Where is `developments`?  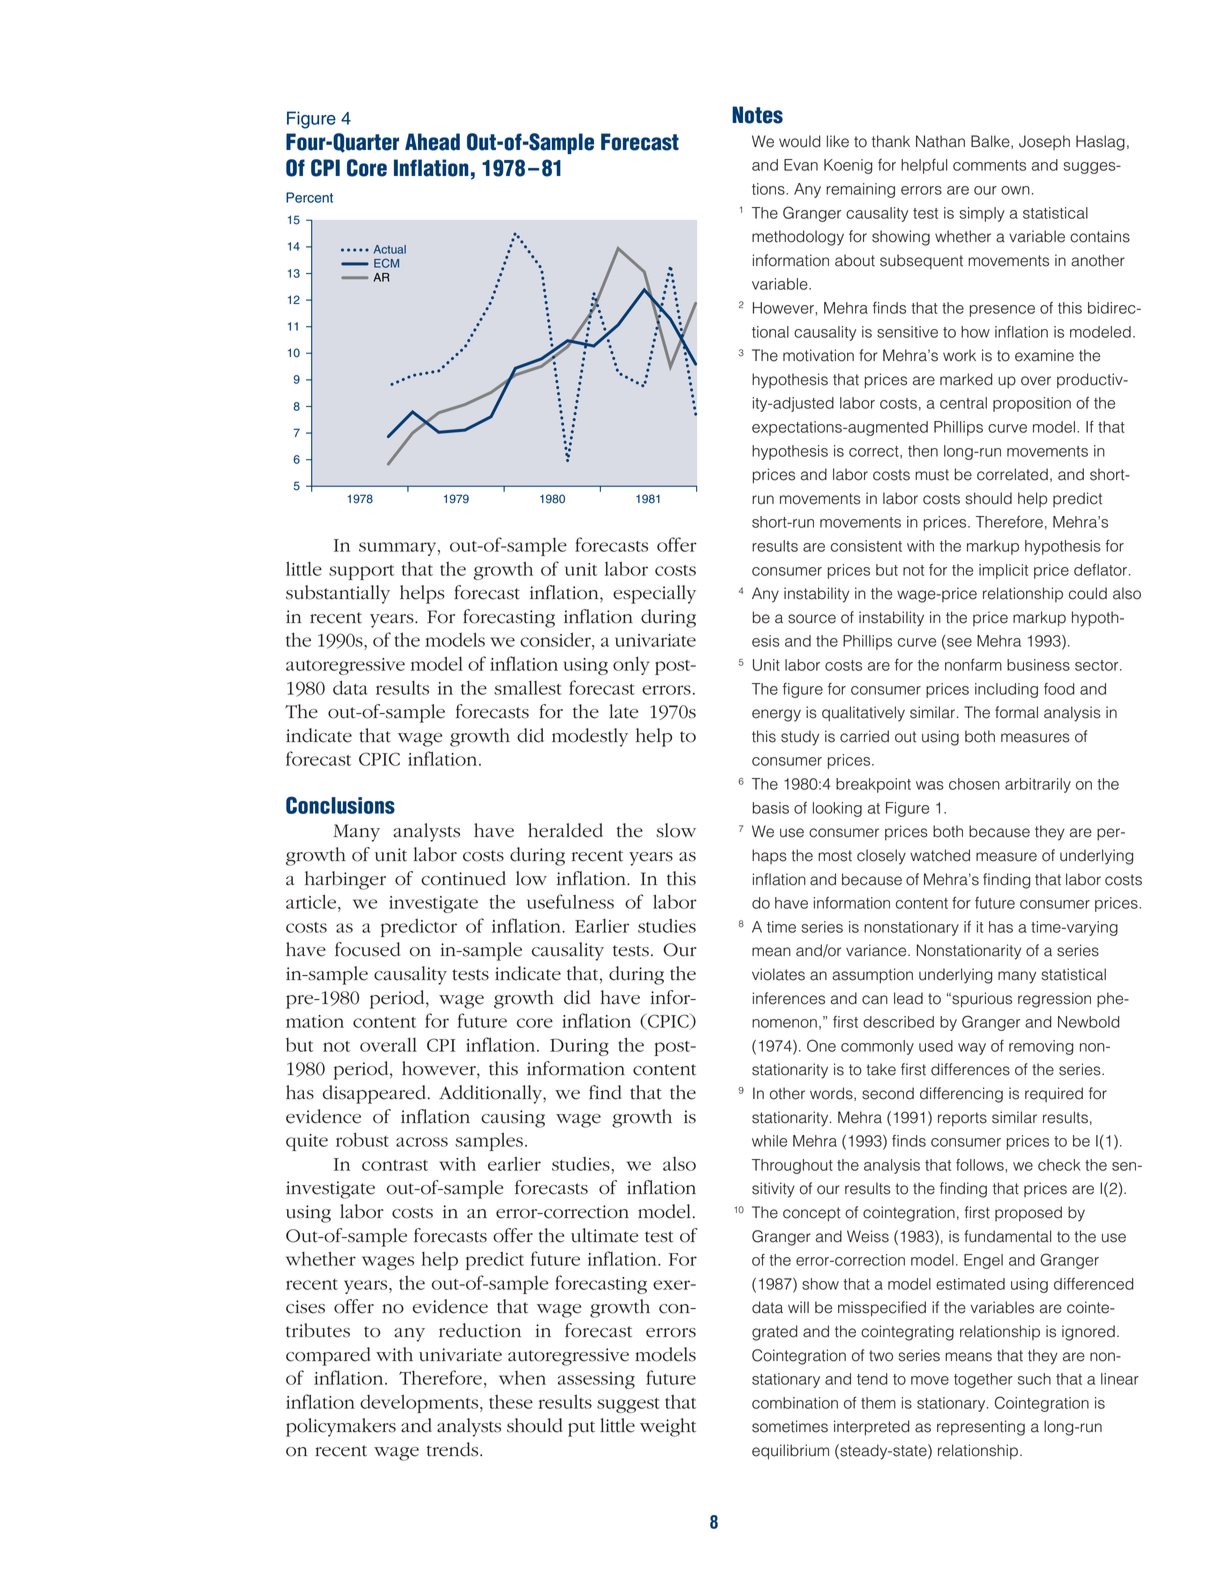 developments is located at coordinates (420, 1403).
